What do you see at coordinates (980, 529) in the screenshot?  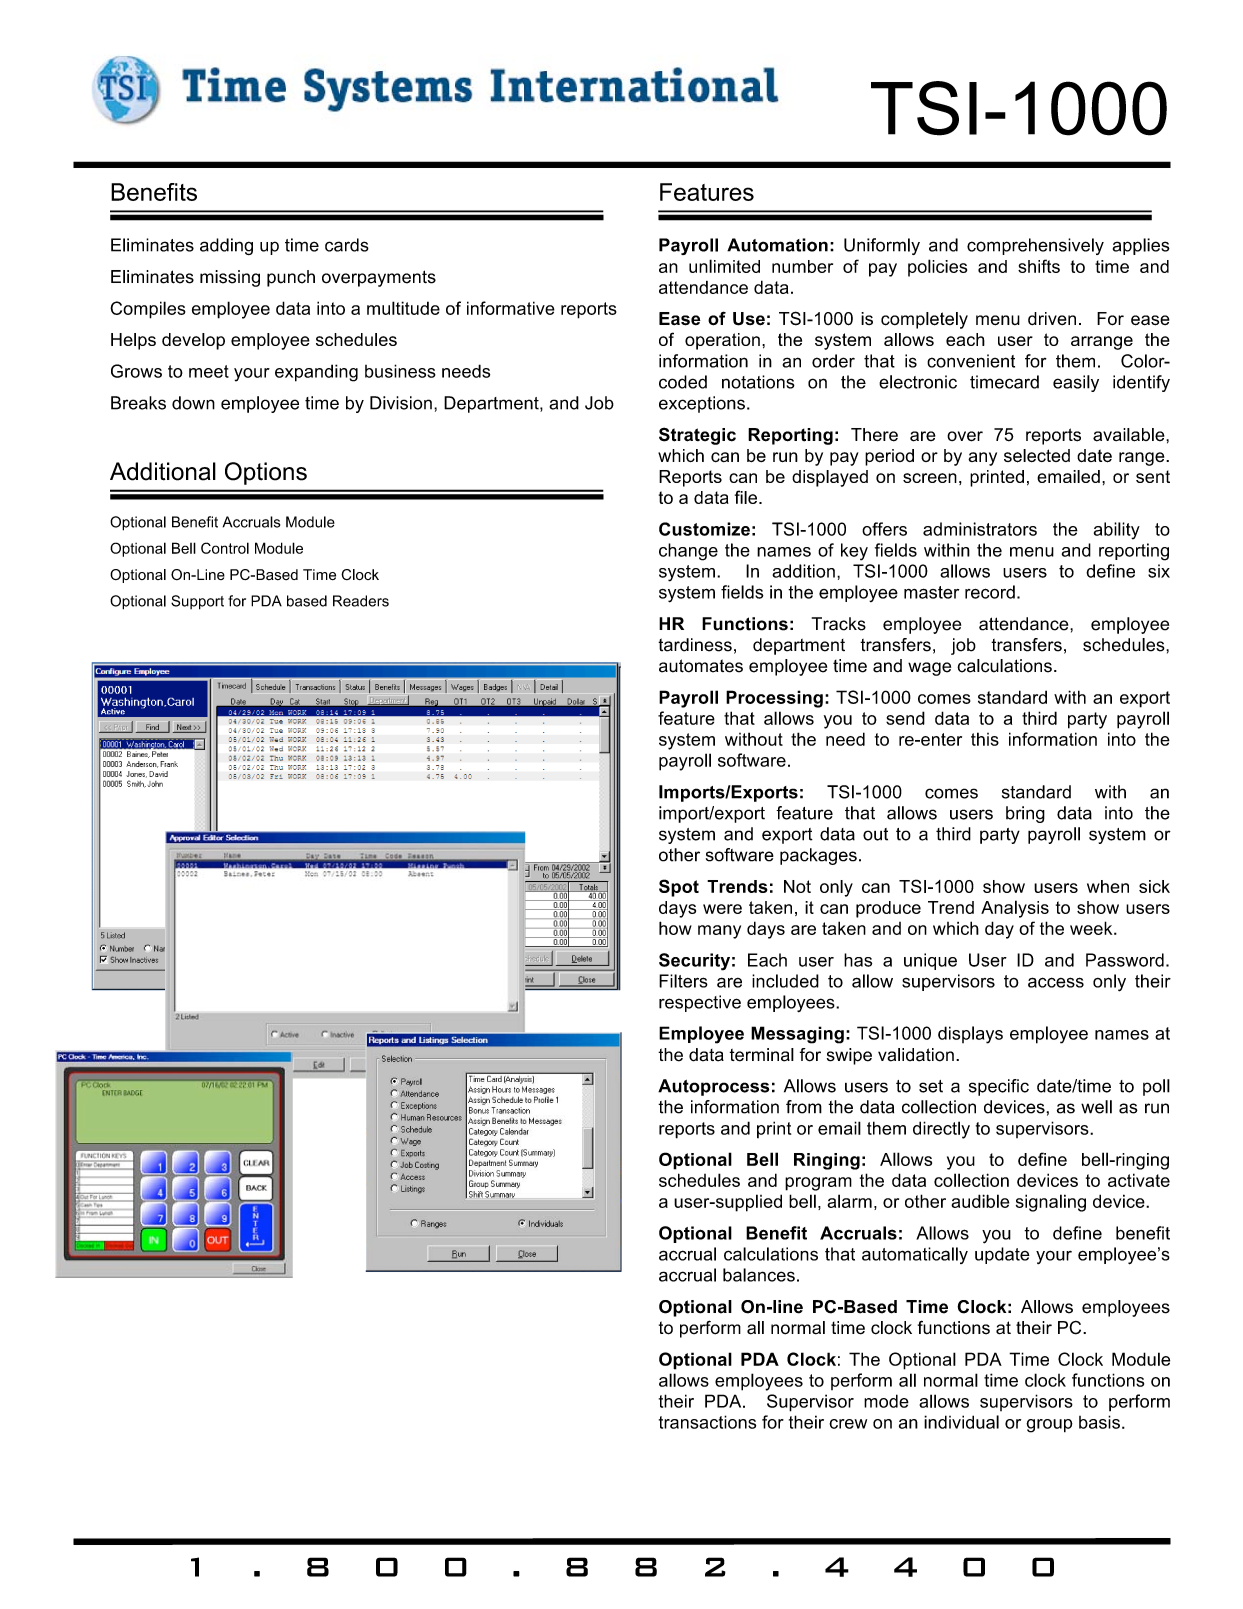 I see `administrators` at bounding box center [980, 529].
